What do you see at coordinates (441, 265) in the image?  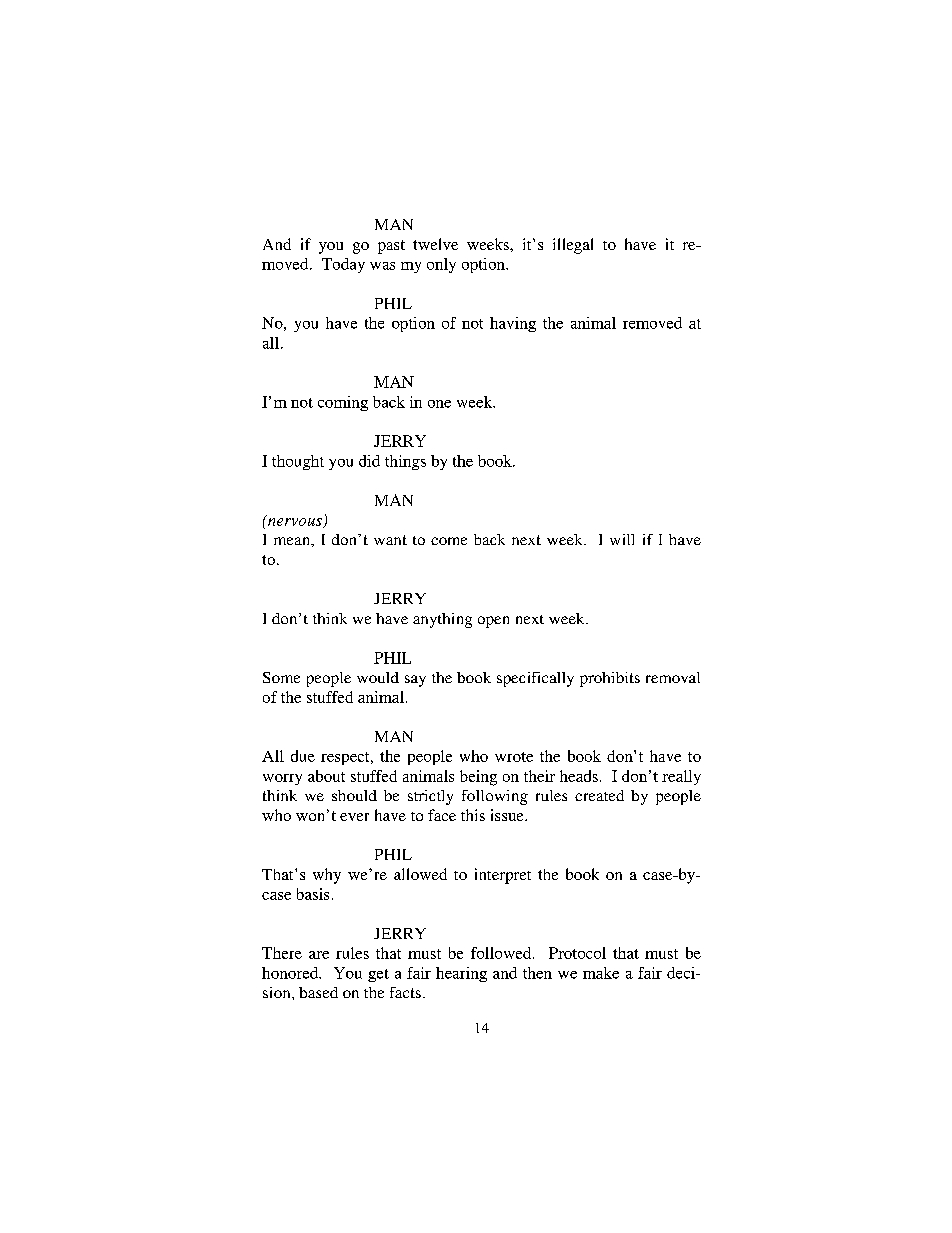 I see `only` at bounding box center [441, 265].
